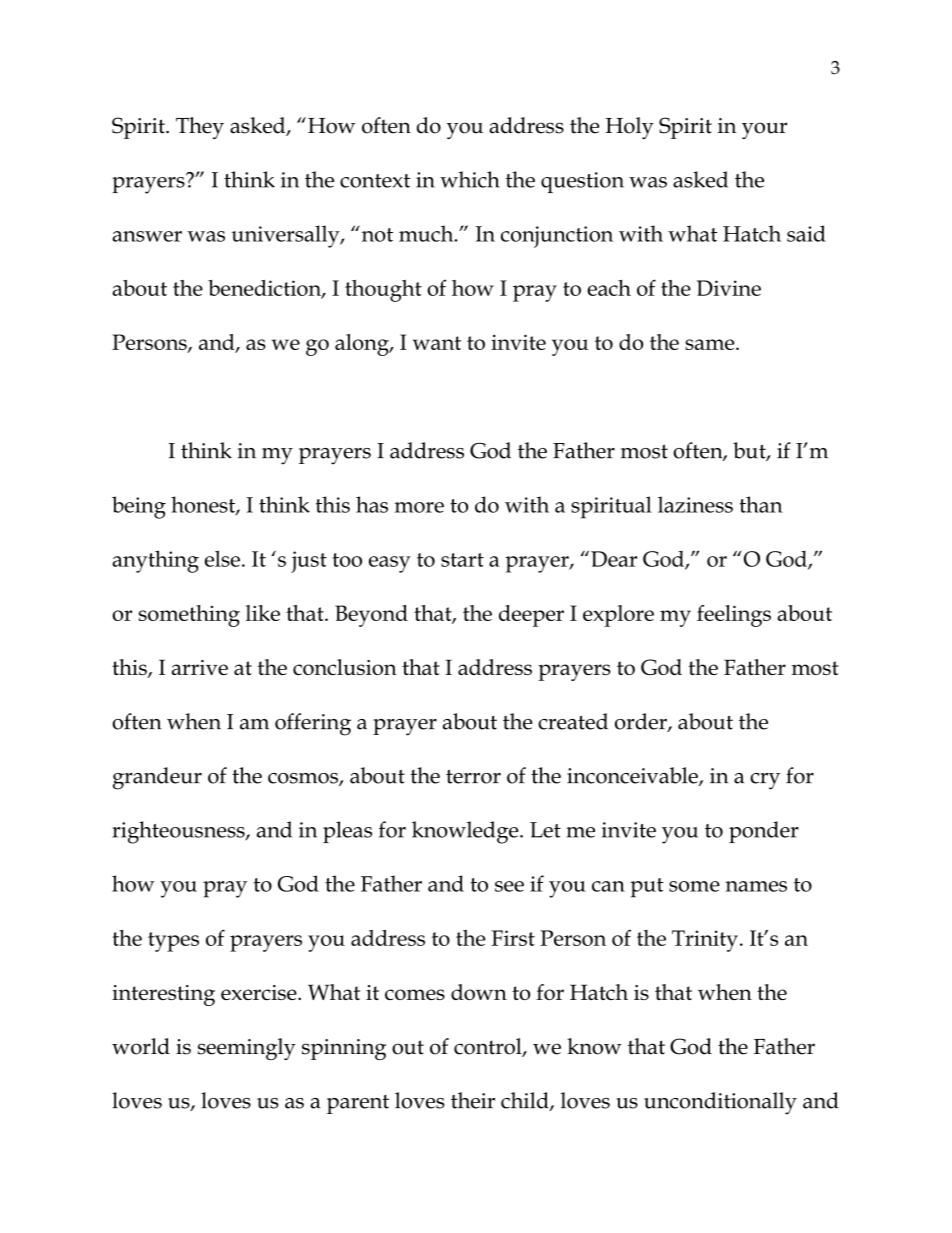 The height and width of the page is (1233, 952). Describe the element at coordinates (473, 776) in the page. I see `terror` at that location.
